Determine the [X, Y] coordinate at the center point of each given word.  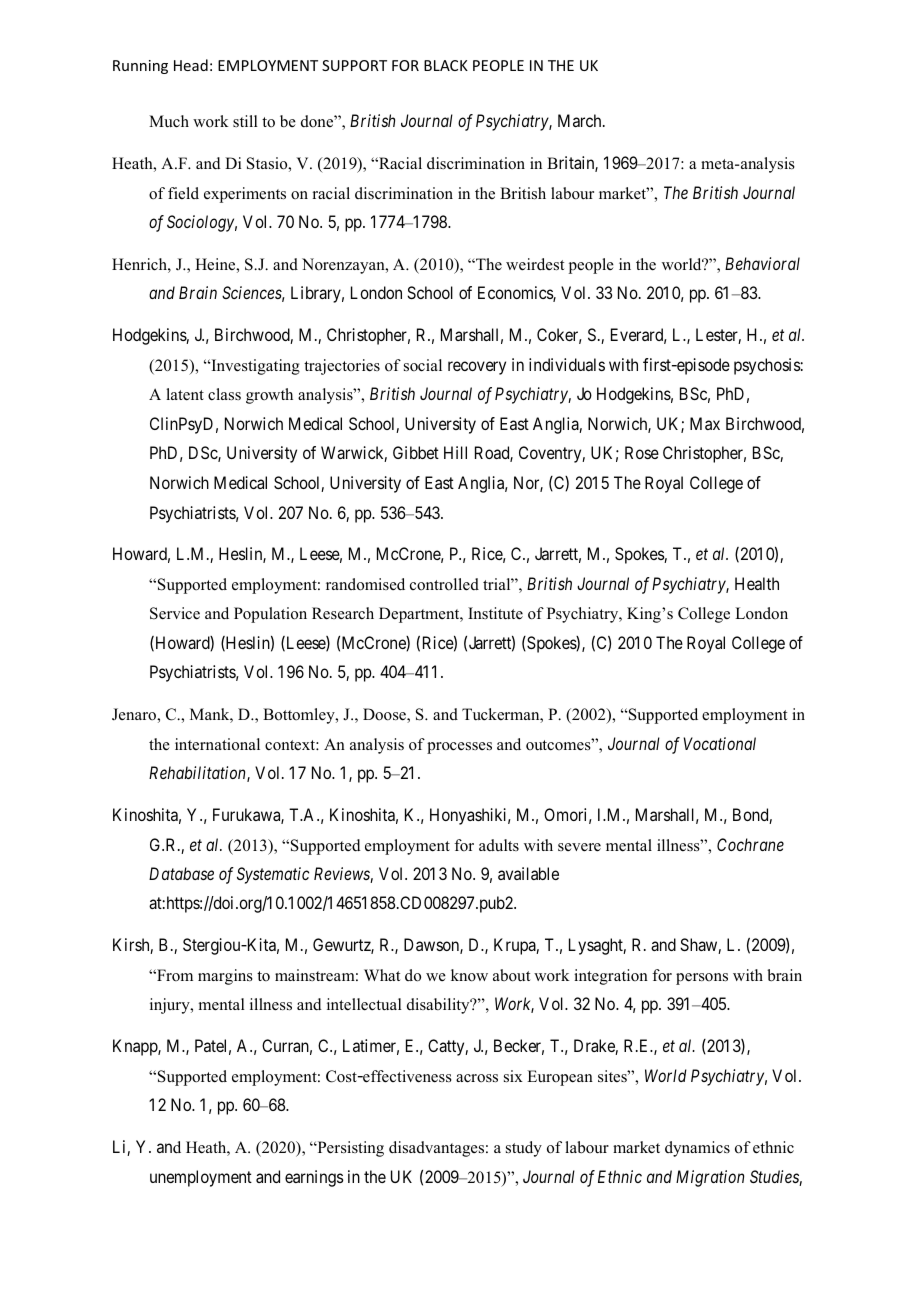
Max [705, 423]
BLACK [446, 65]
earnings [314, 1178]
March [581, 120]
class [224, 394]
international [217, 744]
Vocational [720, 743]
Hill [455, 452]
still [245, 121]
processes [459, 748]
